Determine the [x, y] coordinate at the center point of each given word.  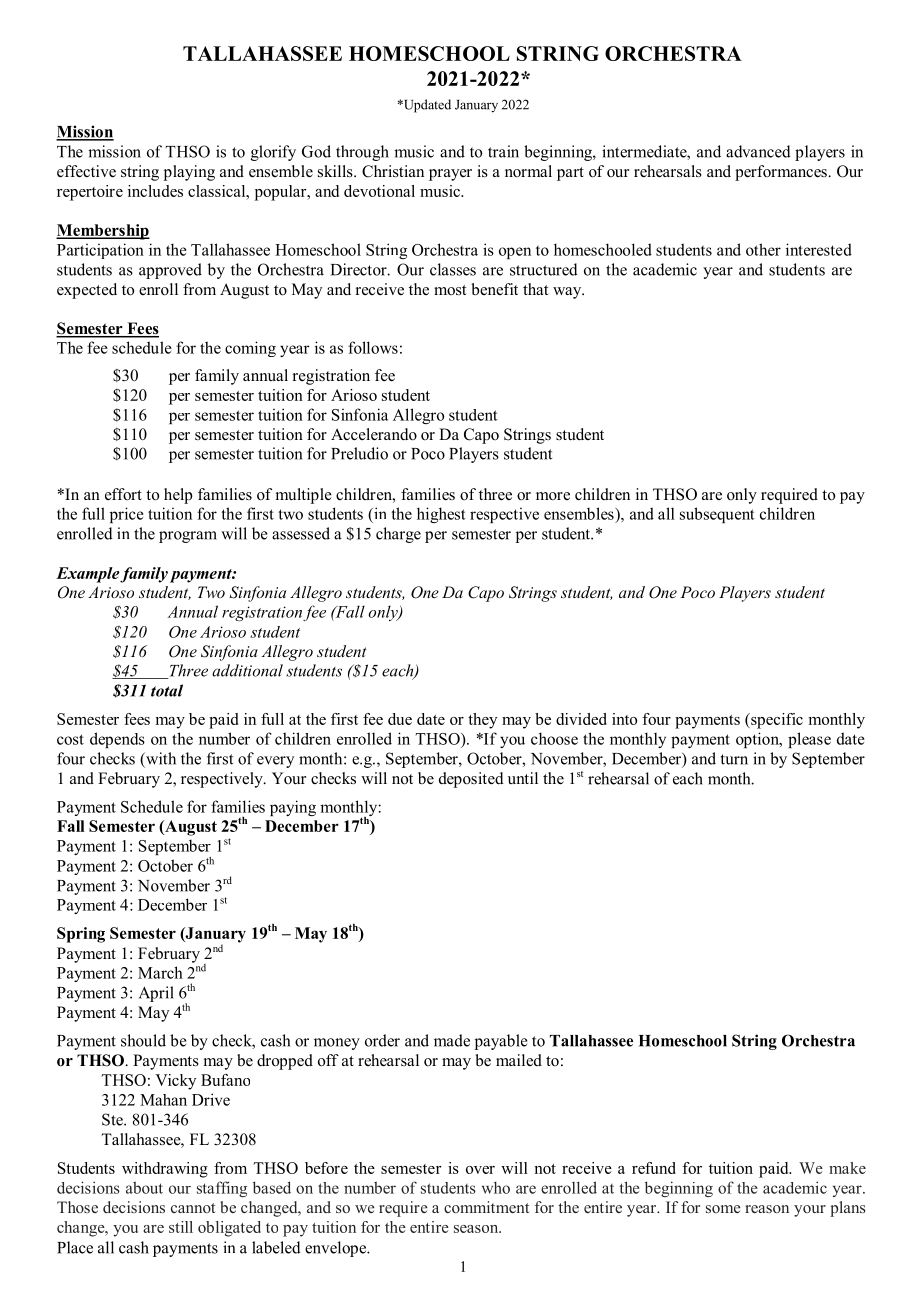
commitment [486, 1207]
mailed [519, 1060]
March [160, 972]
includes [155, 191]
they [482, 721]
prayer [450, 175]
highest [441, 515]
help [178, 496]
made [452, 1040]
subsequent [717, 515]
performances [782, 173]
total [167, 690]
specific [776, 721]
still [181, 1227]
